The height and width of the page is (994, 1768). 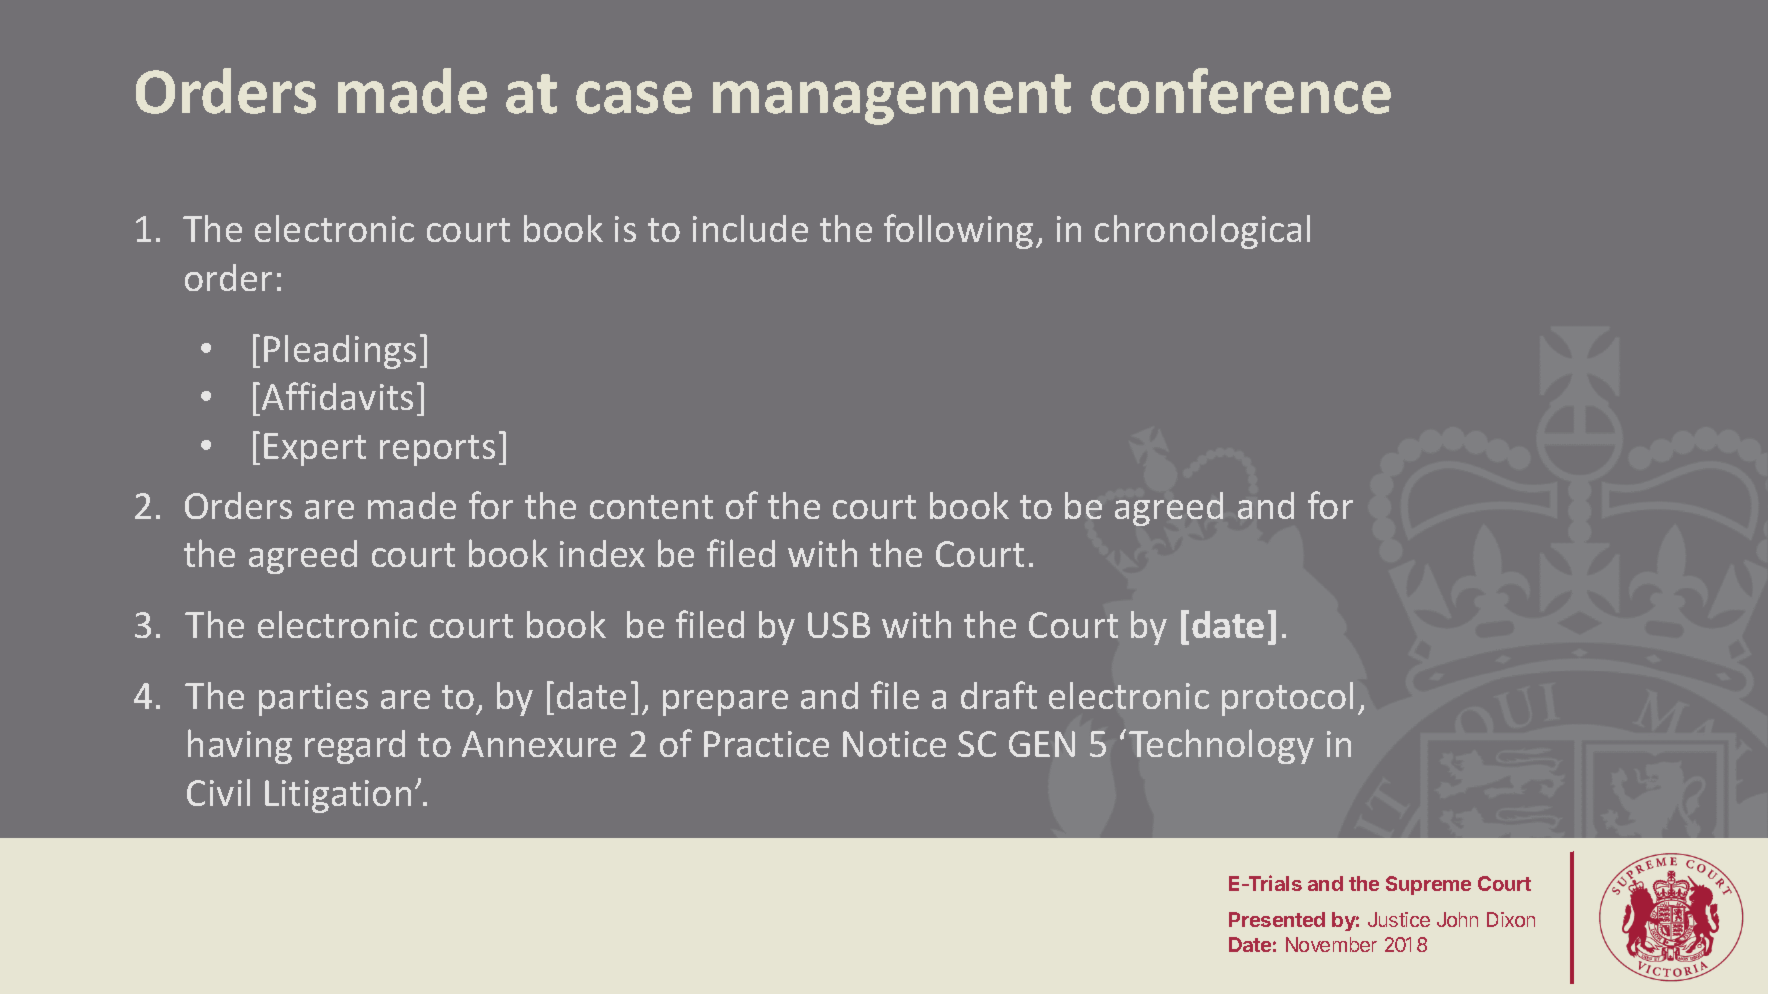 I want to click on prepare, so click(x=725, y=703).
